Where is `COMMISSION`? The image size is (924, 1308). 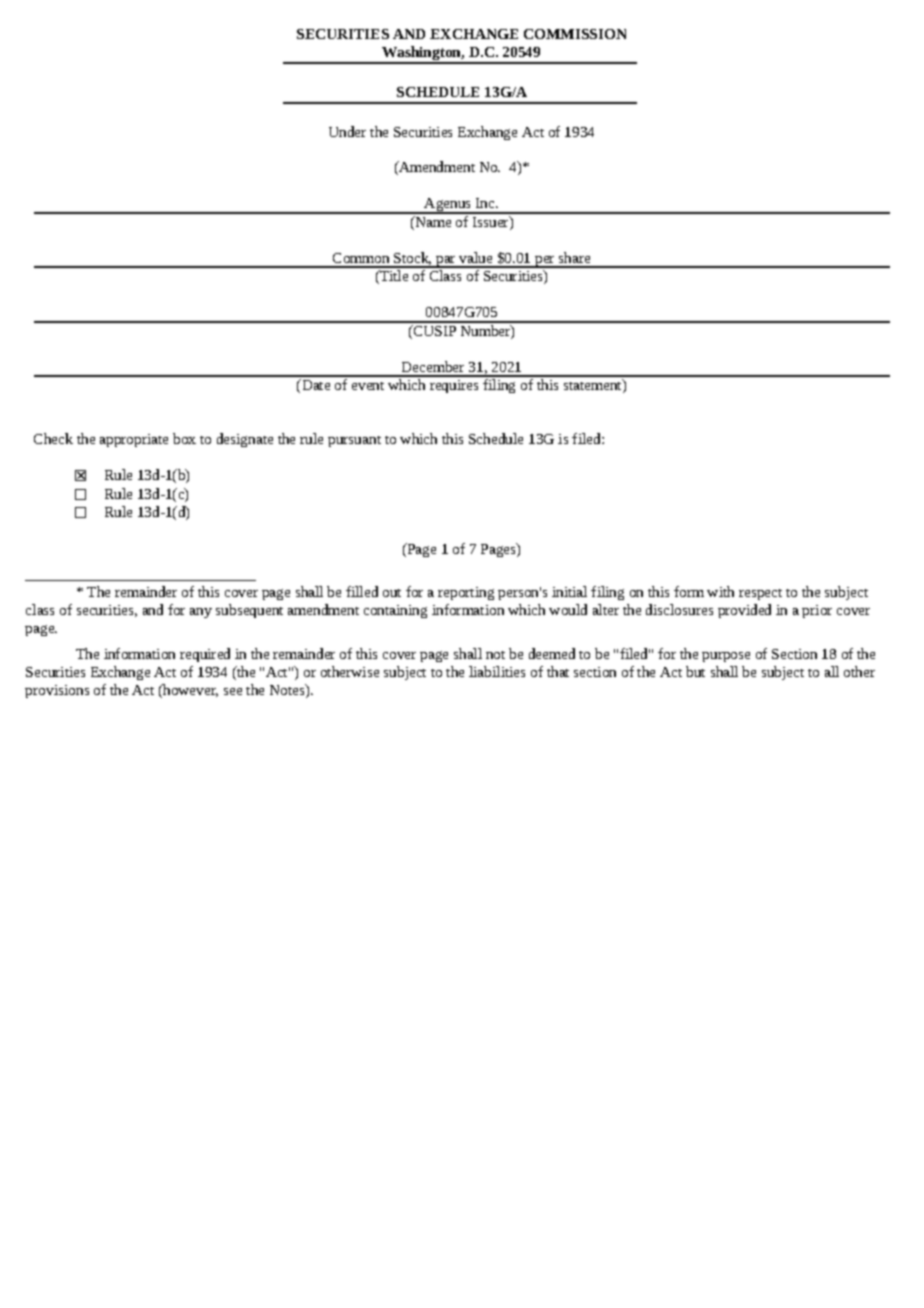
COMMISSION is located at coordinates (575, 34).
